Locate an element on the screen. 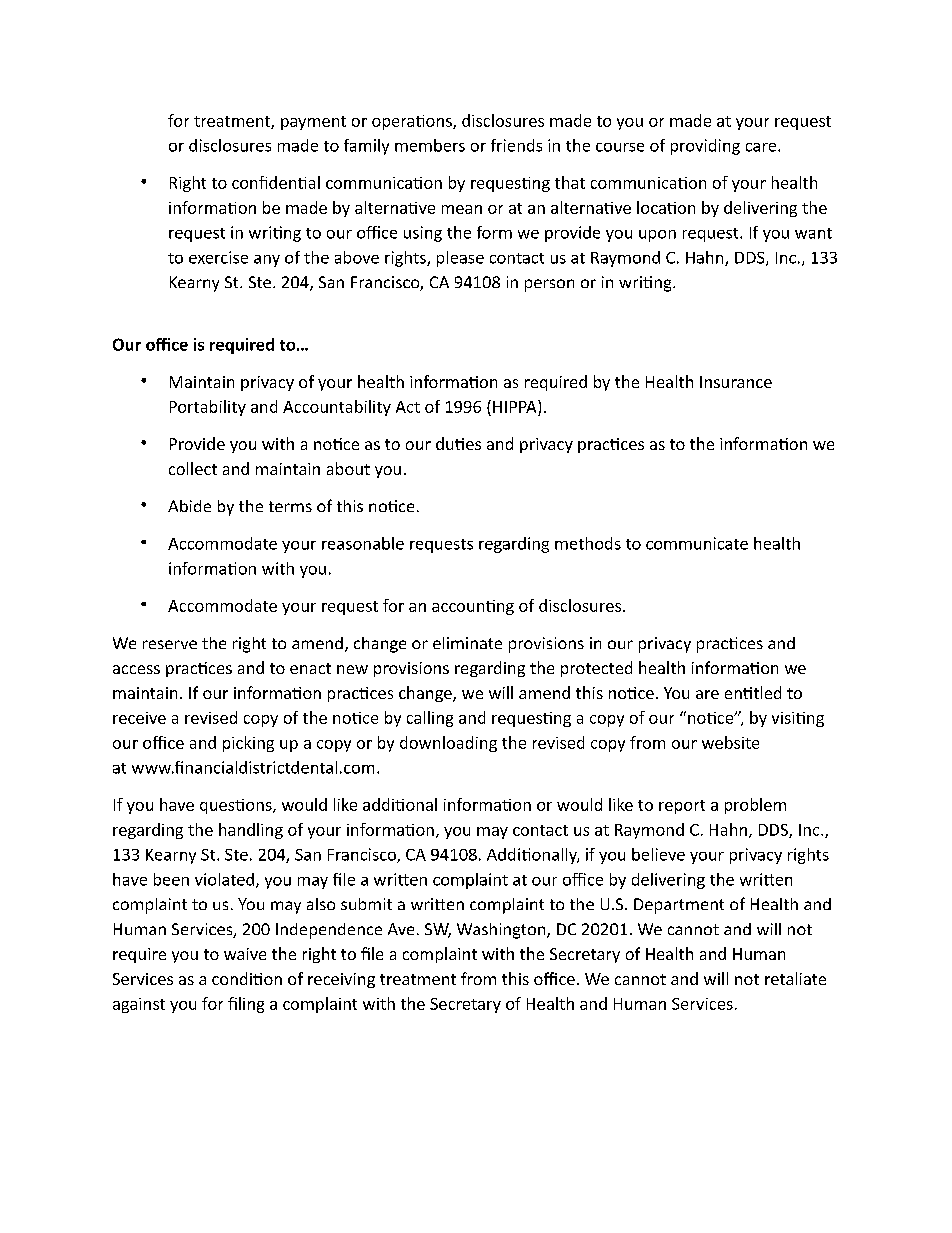 Image resolution: width=952 pixels, height=1233 pixels. waive is located at coordinates (245, 954).
